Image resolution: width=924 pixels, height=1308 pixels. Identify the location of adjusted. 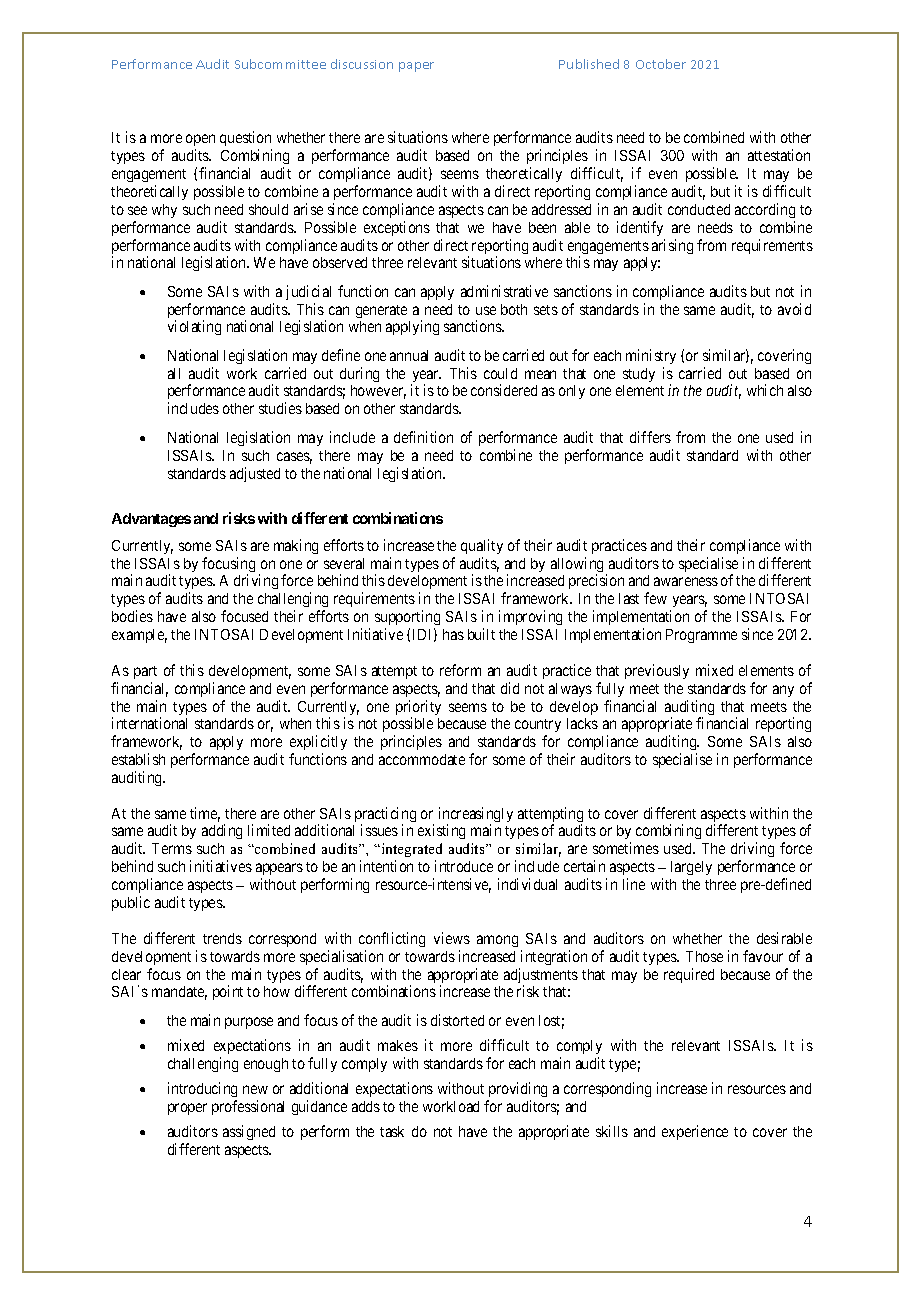
(255, 474).
